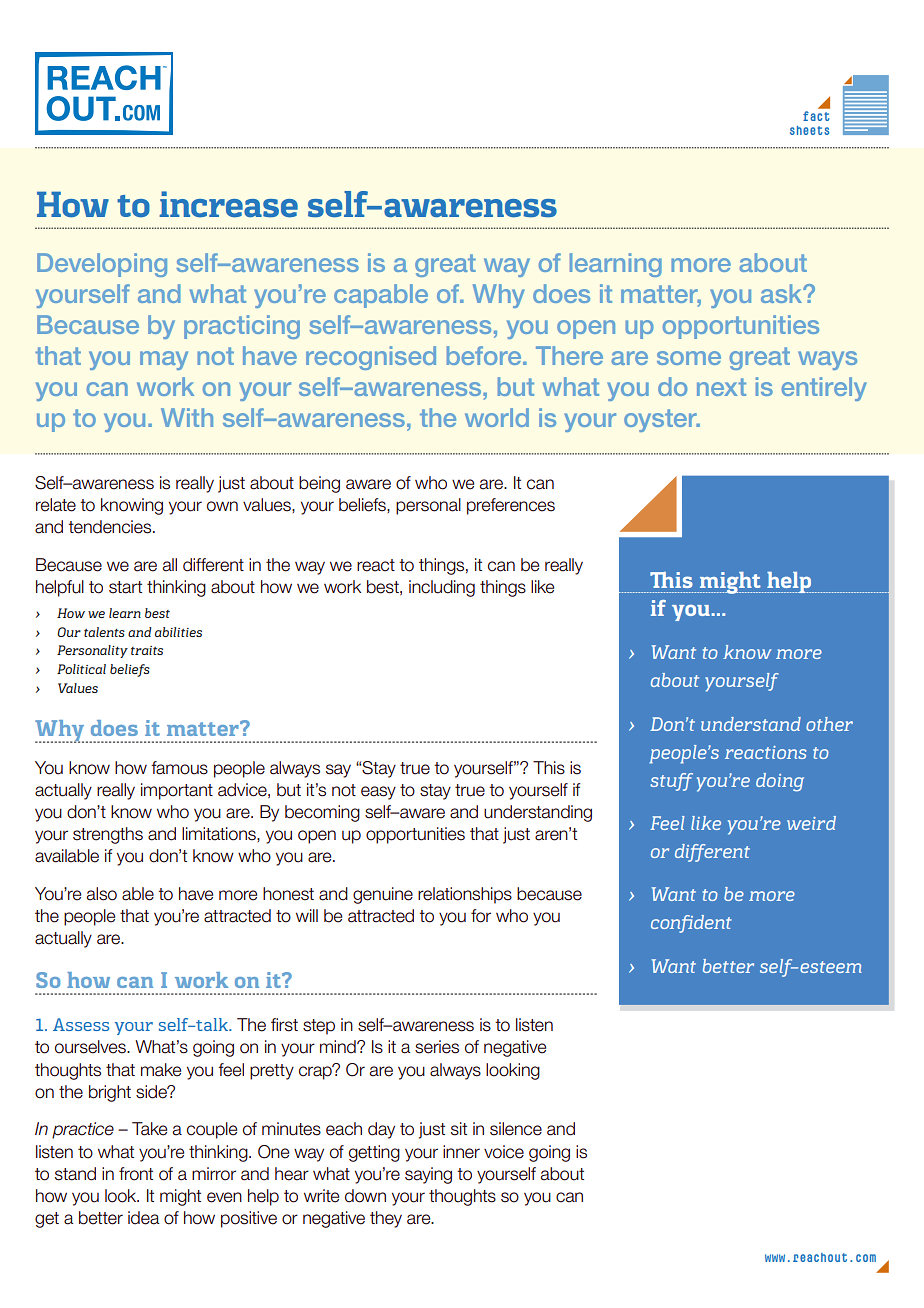  I want to click on before, so click(485, 355).
